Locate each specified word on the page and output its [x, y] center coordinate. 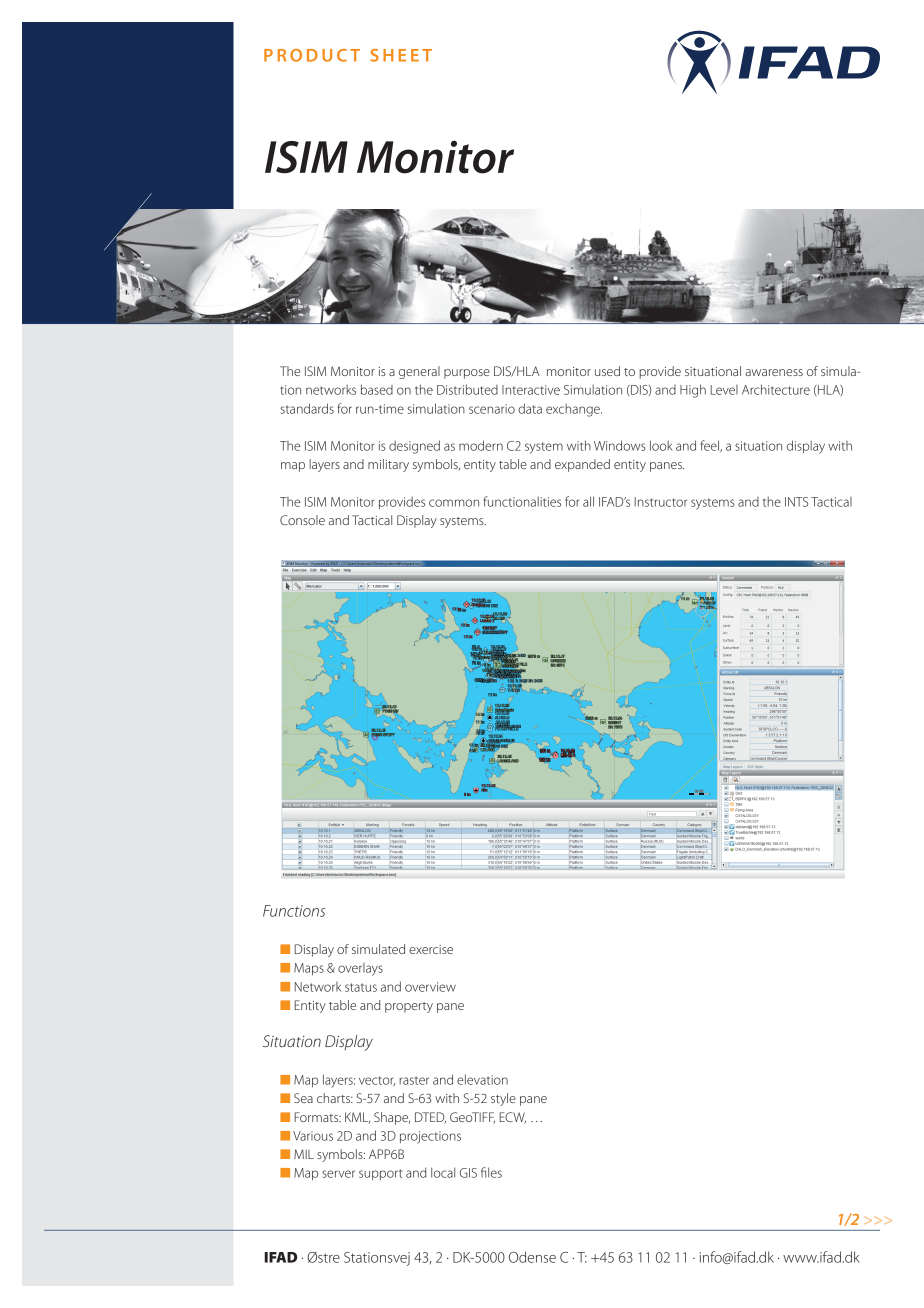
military [388, 465]
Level [724, 390]
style [503, 1099]
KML [357, 1118]
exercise [431, 949]
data [530, 408]
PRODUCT [312, 55]
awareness [774, 372]
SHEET [401, 55]
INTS [796, 502]
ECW [512, 1118]
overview [430, 987]
